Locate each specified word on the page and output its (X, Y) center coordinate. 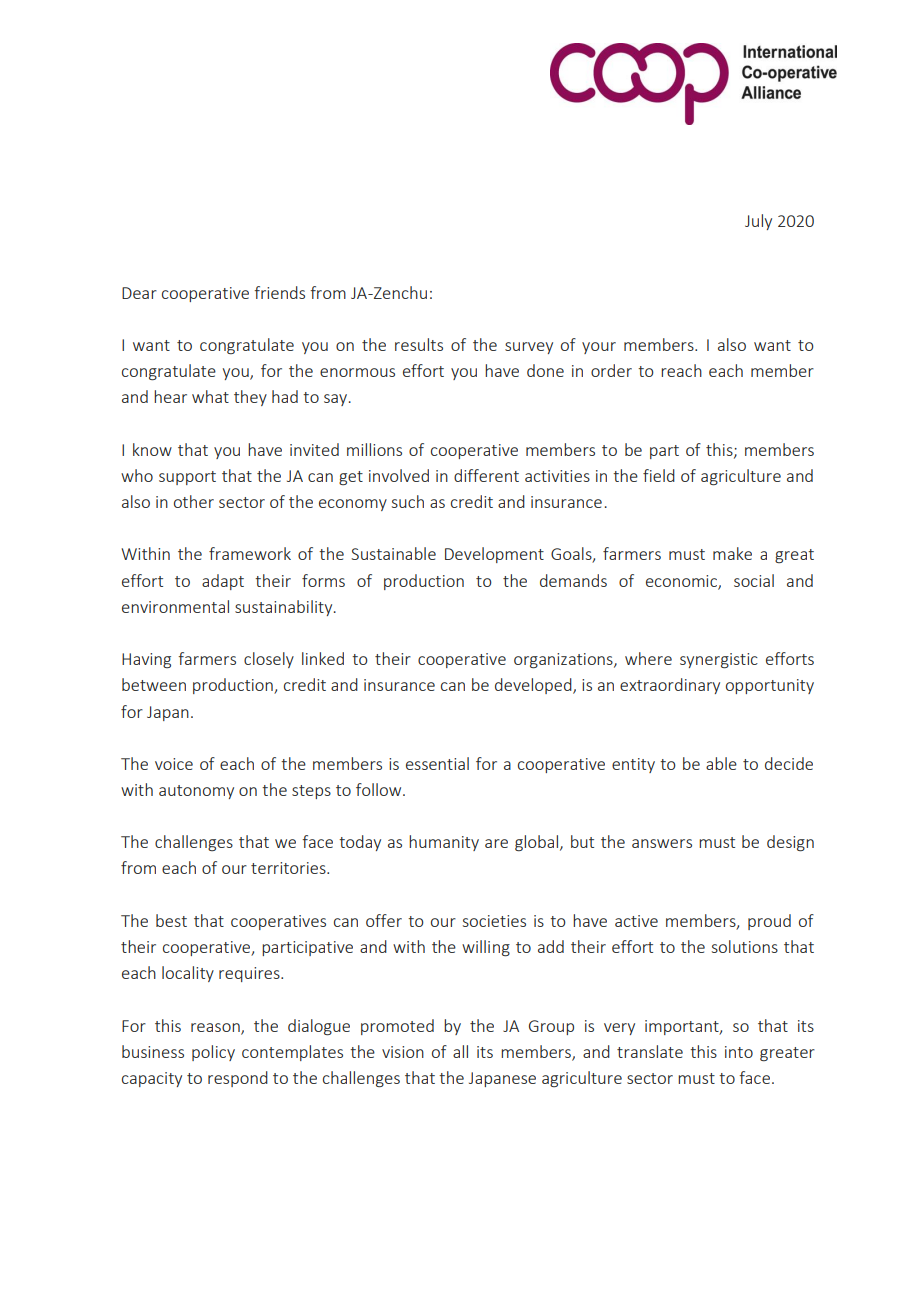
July (758, 222)
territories (289, 868)
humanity (444, 843)
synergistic (719, 661)
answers (662, 843)
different (486, 475)
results (419, 344)
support (187, 478)
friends (279, 292)
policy (213, 1053)
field (659, 475)
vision (403, 1052)
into (739, 1052)
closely (269, 660)
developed (534, 686)
